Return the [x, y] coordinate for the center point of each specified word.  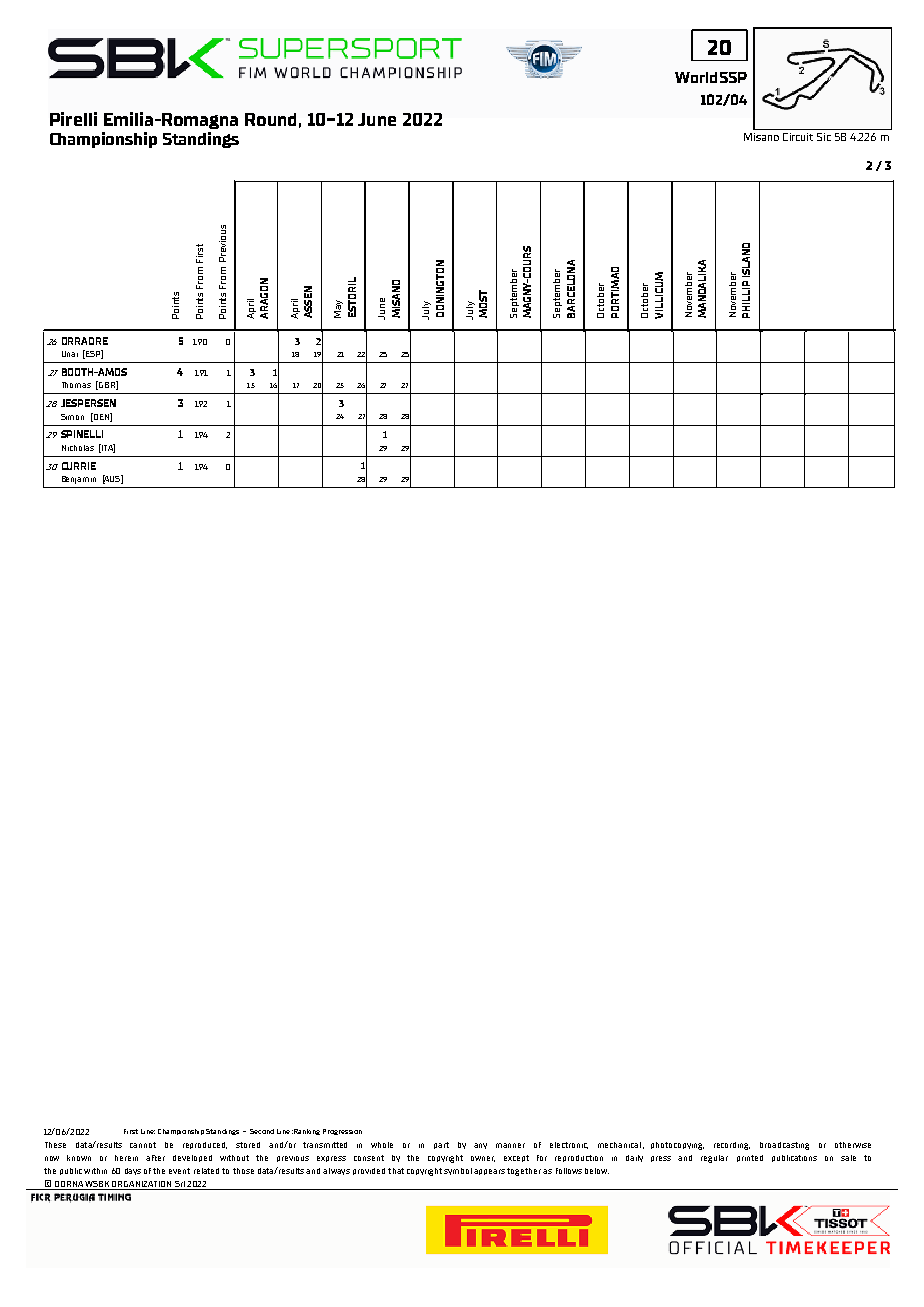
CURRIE [79, 466]
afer [155, 1158]
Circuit [798, 137]
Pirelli [73, 119]
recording [732, 1146]
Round [270, 119]
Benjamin [79, 480]
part [441, 1145]
